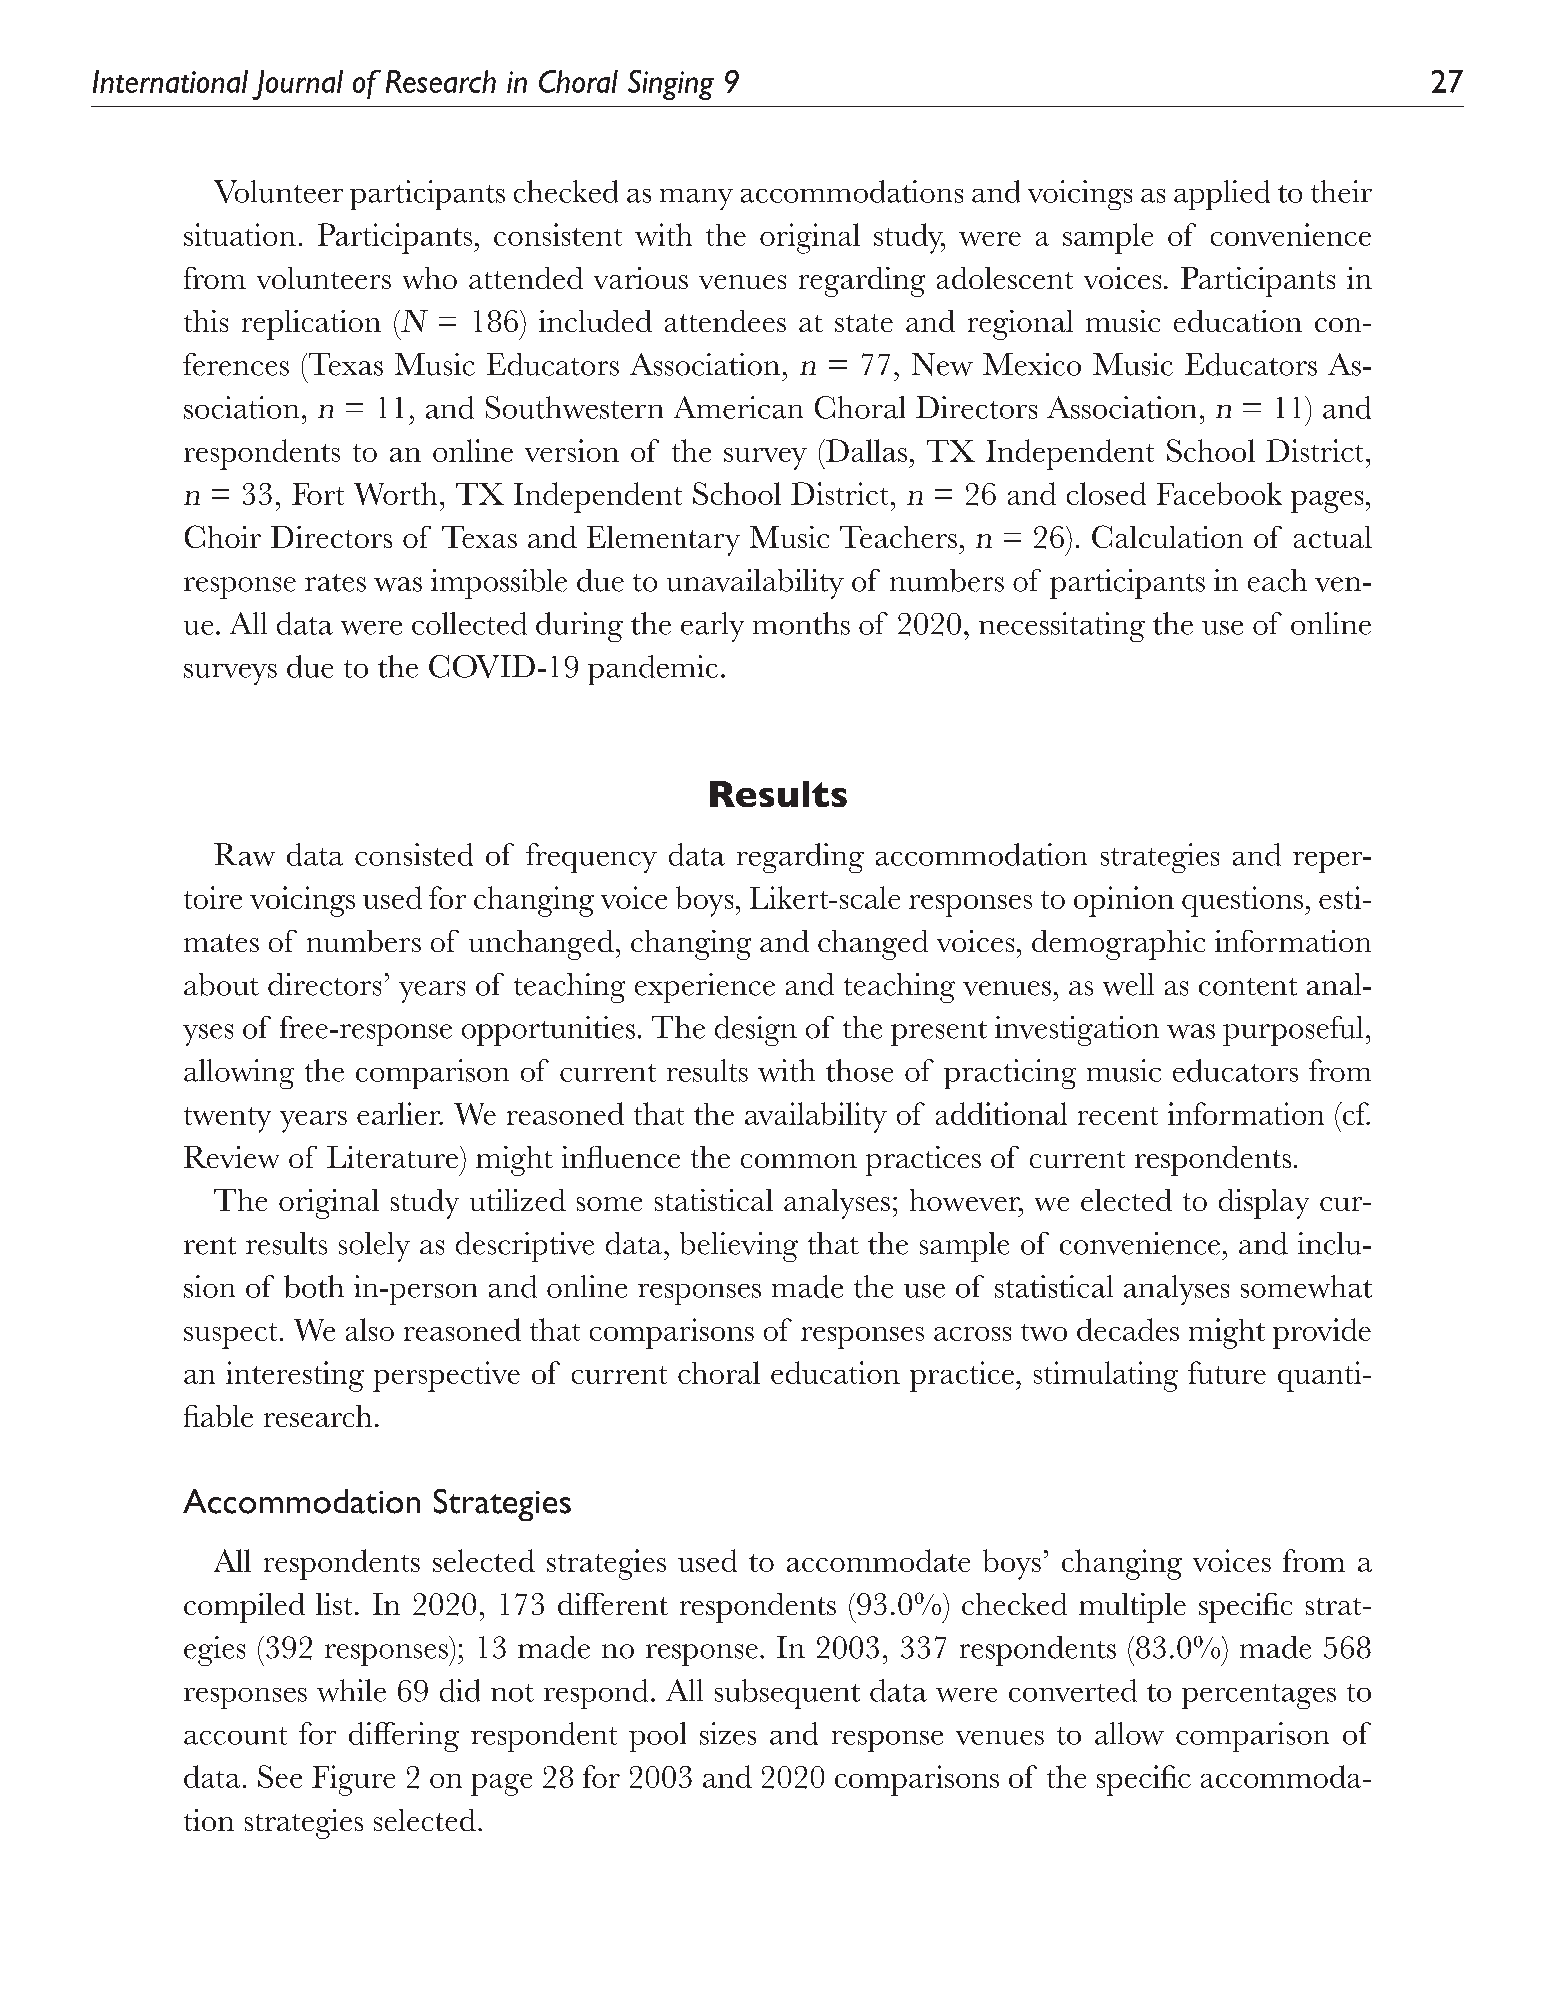 This screenshot has width=1555, height=2012. Describe the element at coordinates (351, 1690) in the screenshot. I see `while` at that location.
